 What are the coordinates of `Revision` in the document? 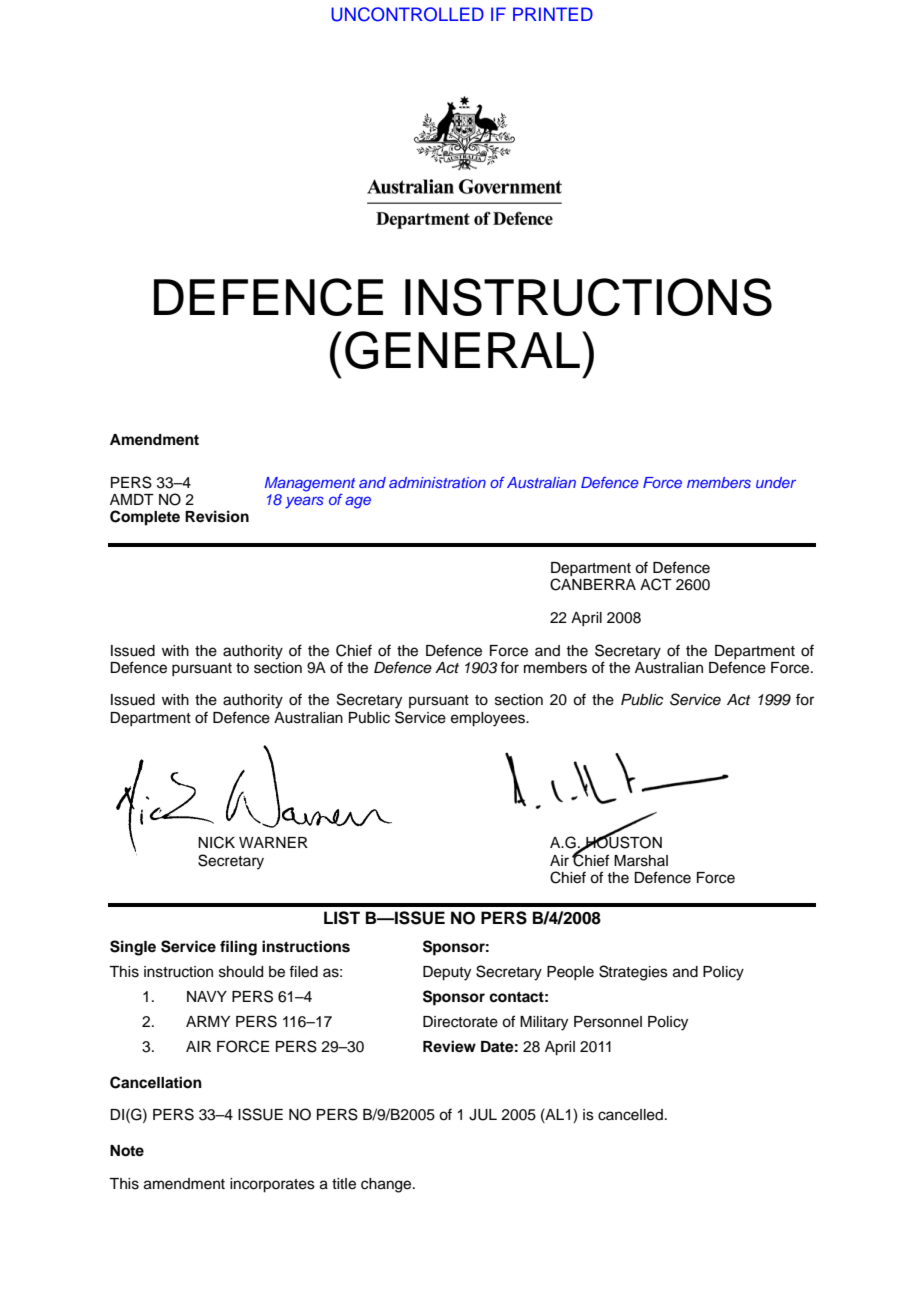 It's located at (217, 516).
